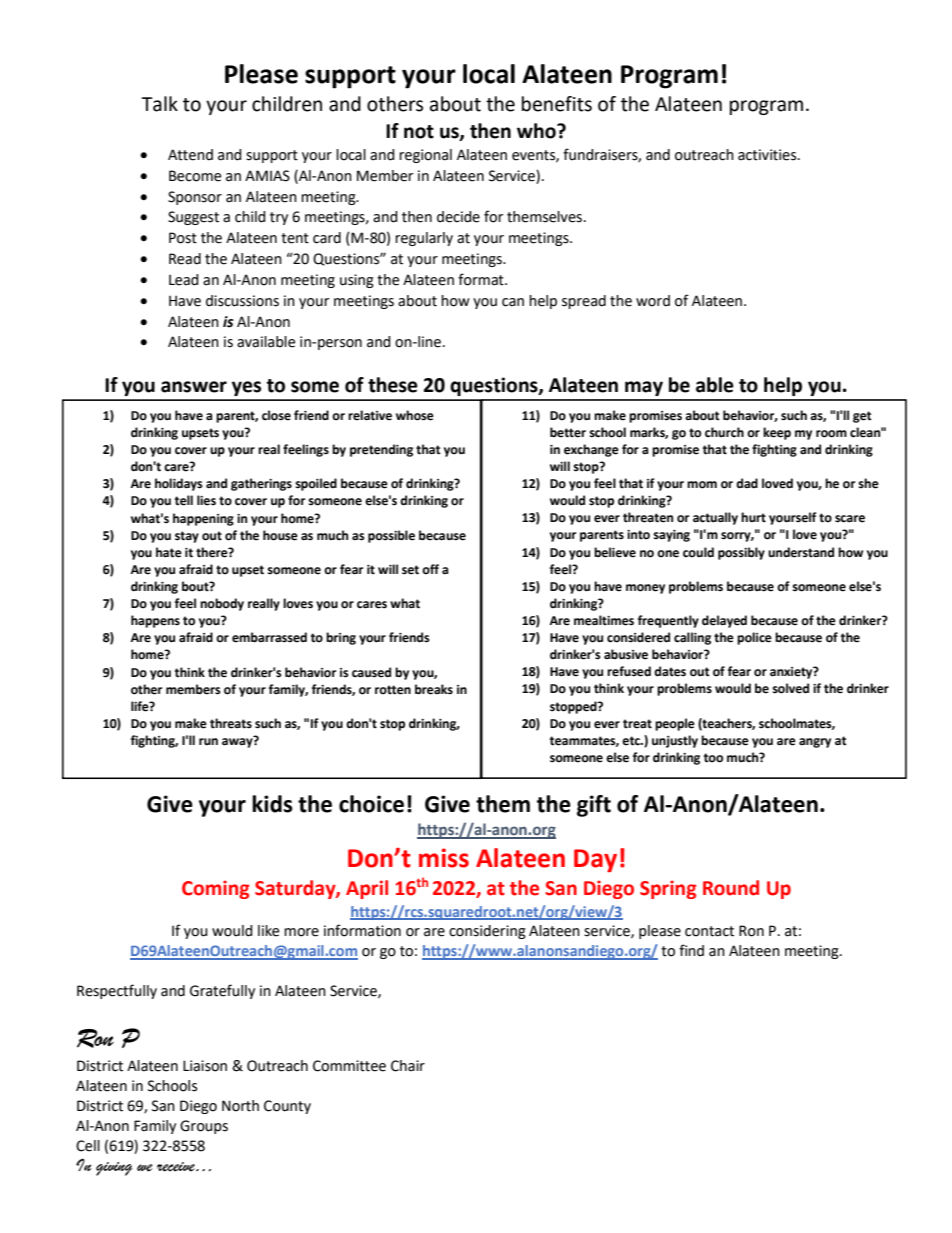 Image resolution: width=952 pixels, height=1233 pixels. Describe the element at coordinates (381, 450) in the image. I see `pretending` at that location.
